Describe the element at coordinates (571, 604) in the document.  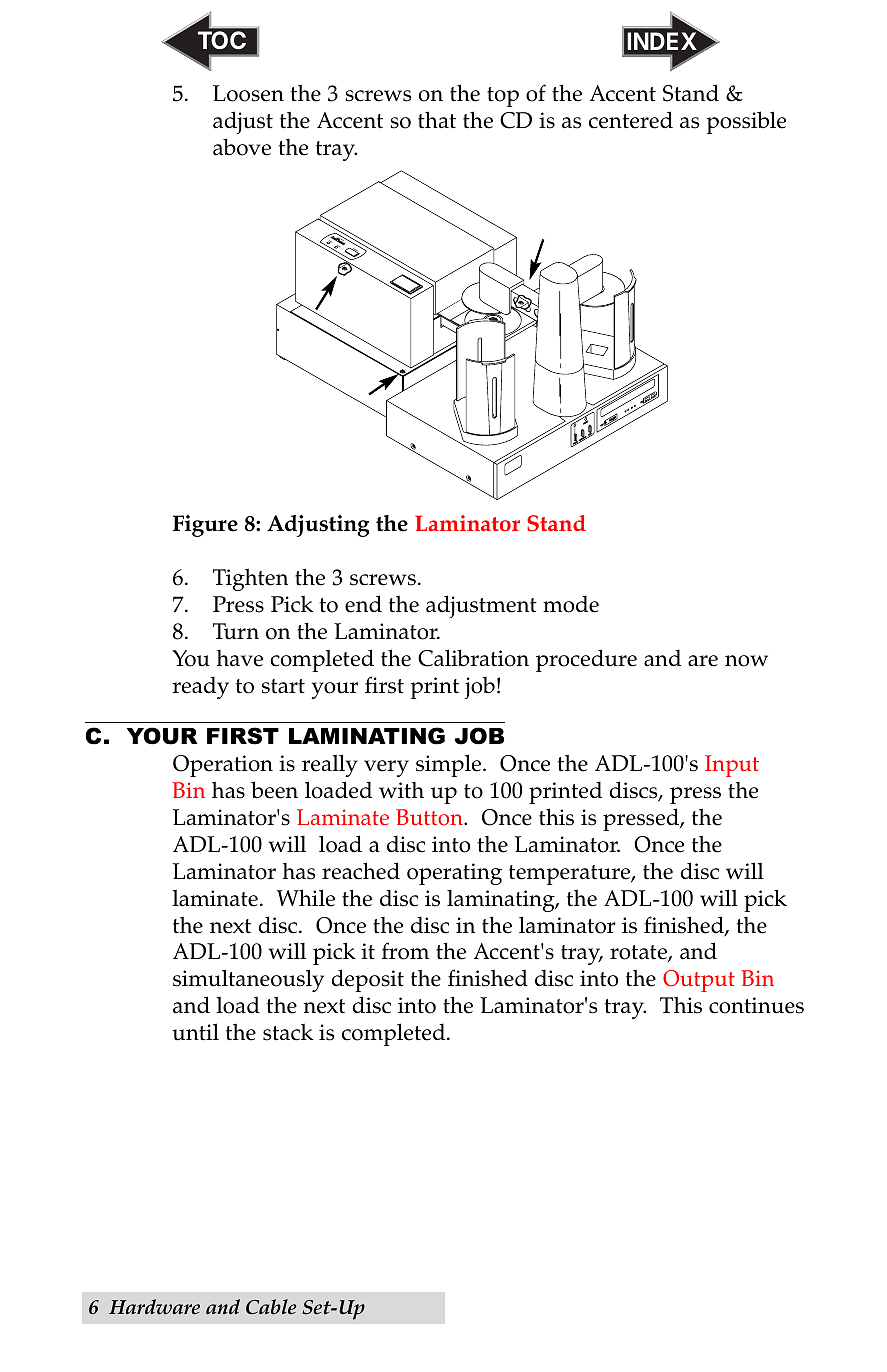
I see `mode` at that location.
